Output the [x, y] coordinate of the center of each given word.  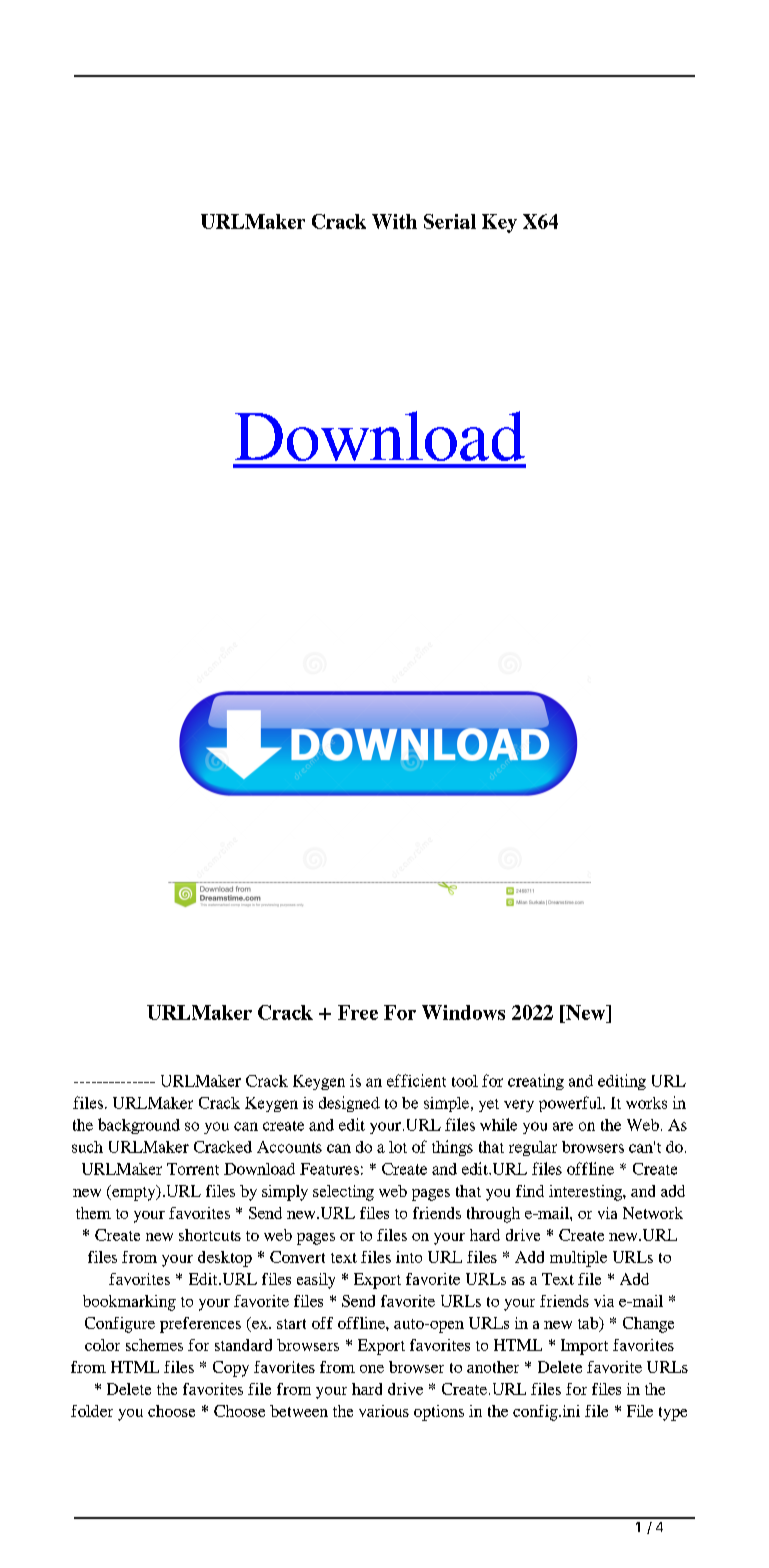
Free [358, 1012]
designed [349, 1104]
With [394, 221]
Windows [463, 1012]
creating [536, 1082]
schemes [154, 1345]
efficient [416, 1080]
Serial [450, 221]
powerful [571, 1104]
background [139, 1126]
